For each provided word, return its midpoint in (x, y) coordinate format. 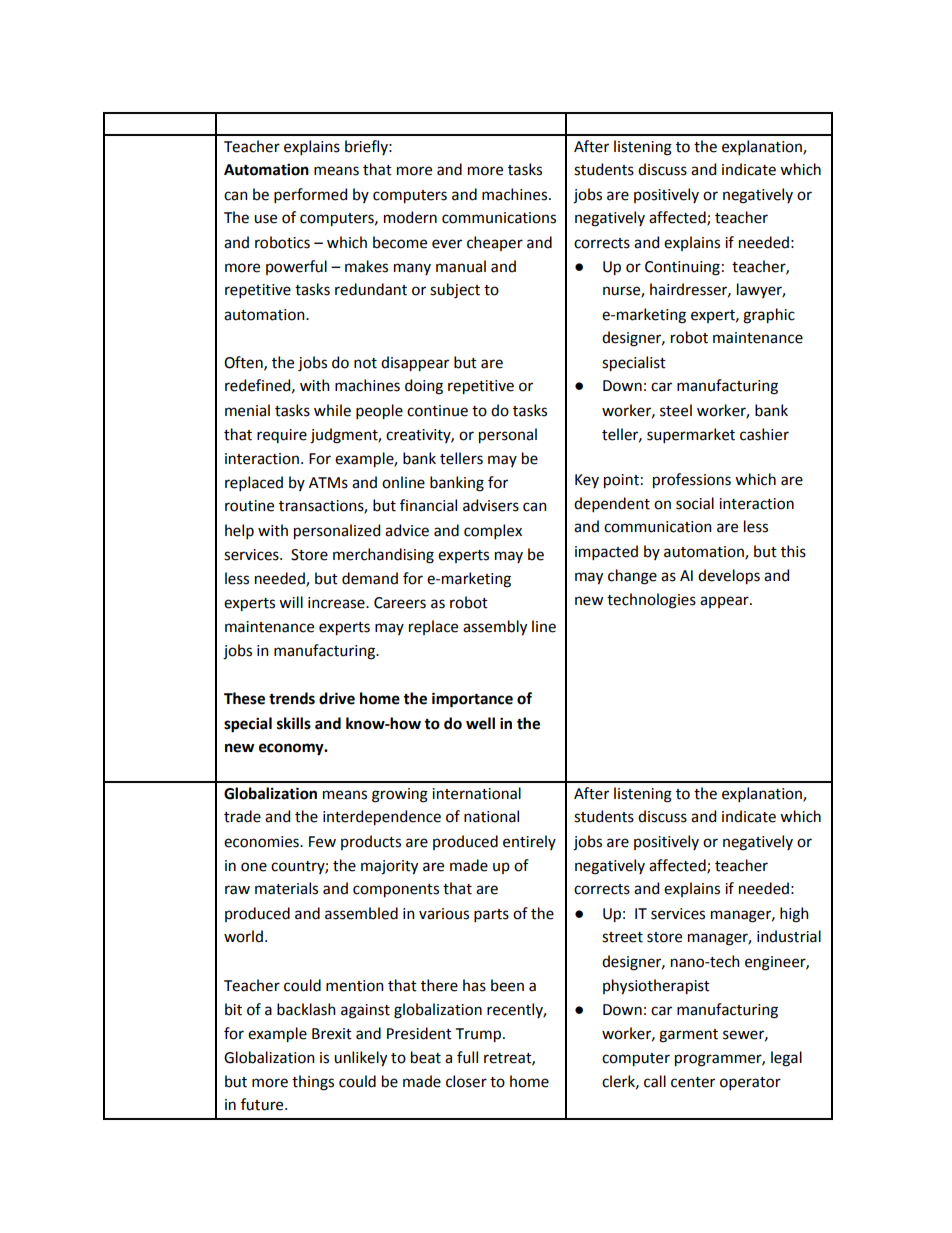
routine (249, 506)
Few (322, 842)
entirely (529, 842)
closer (466, 1081)
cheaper (495, 243)
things (313, 1083)
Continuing (682, 268)
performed (310, 195)
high (794, 915)
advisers (491, 505)
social (695, 503)
